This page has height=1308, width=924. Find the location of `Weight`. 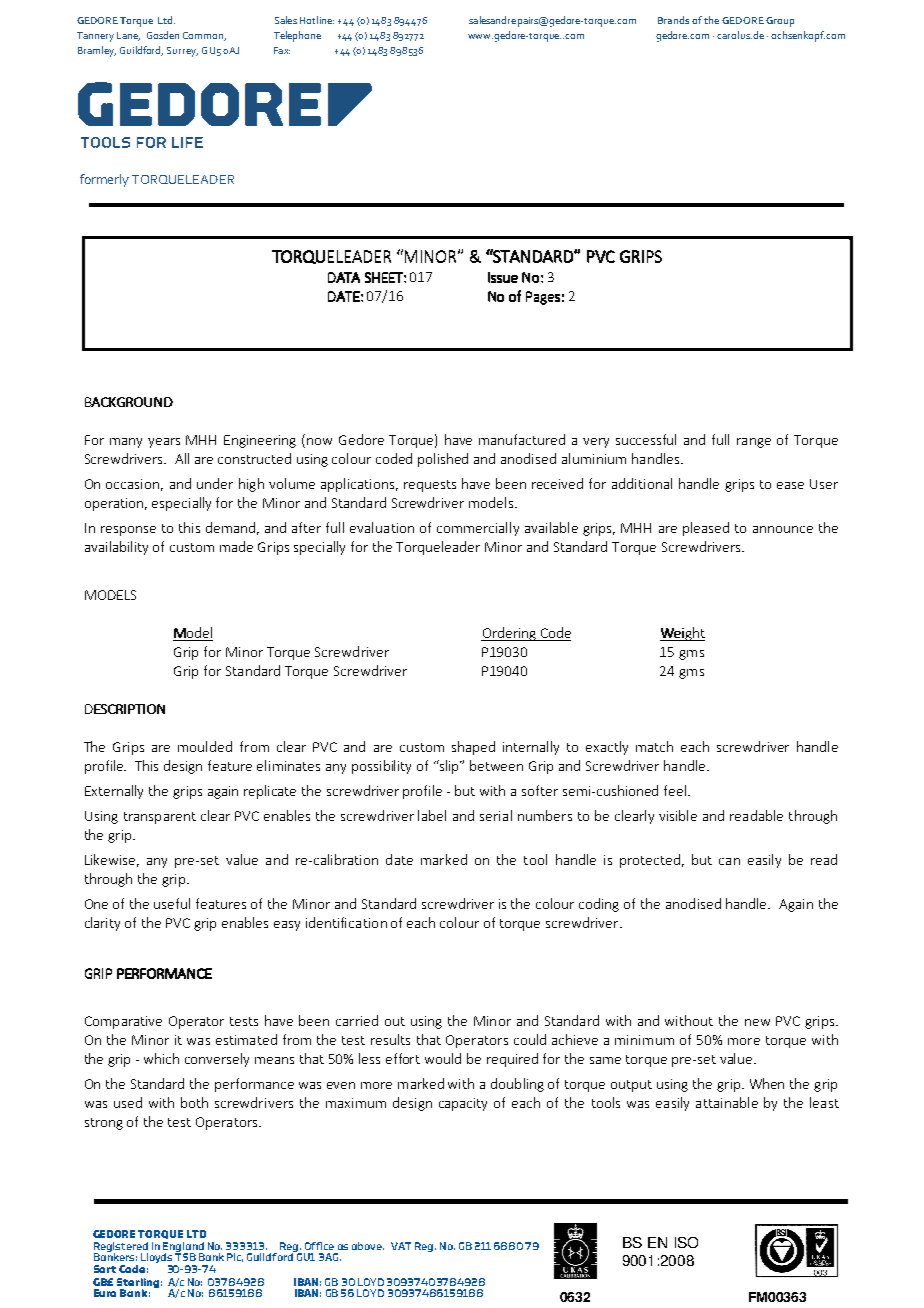

Weight is located at coordinates (682, 634).
